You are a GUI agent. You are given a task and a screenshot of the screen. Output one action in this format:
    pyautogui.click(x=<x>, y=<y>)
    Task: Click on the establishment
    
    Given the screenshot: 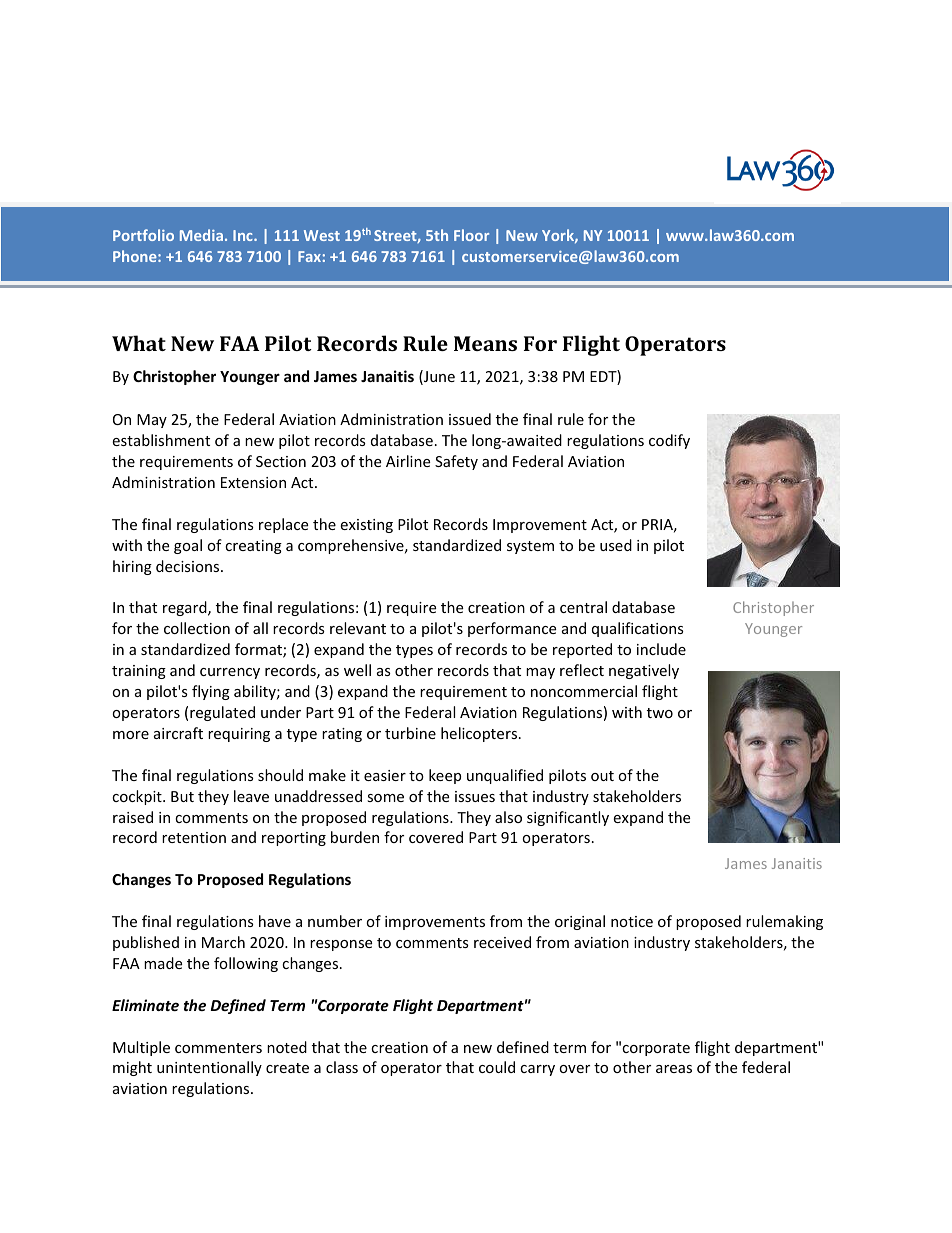 What is the action you would take?
    pyautogui.click(x=161, y=440)
